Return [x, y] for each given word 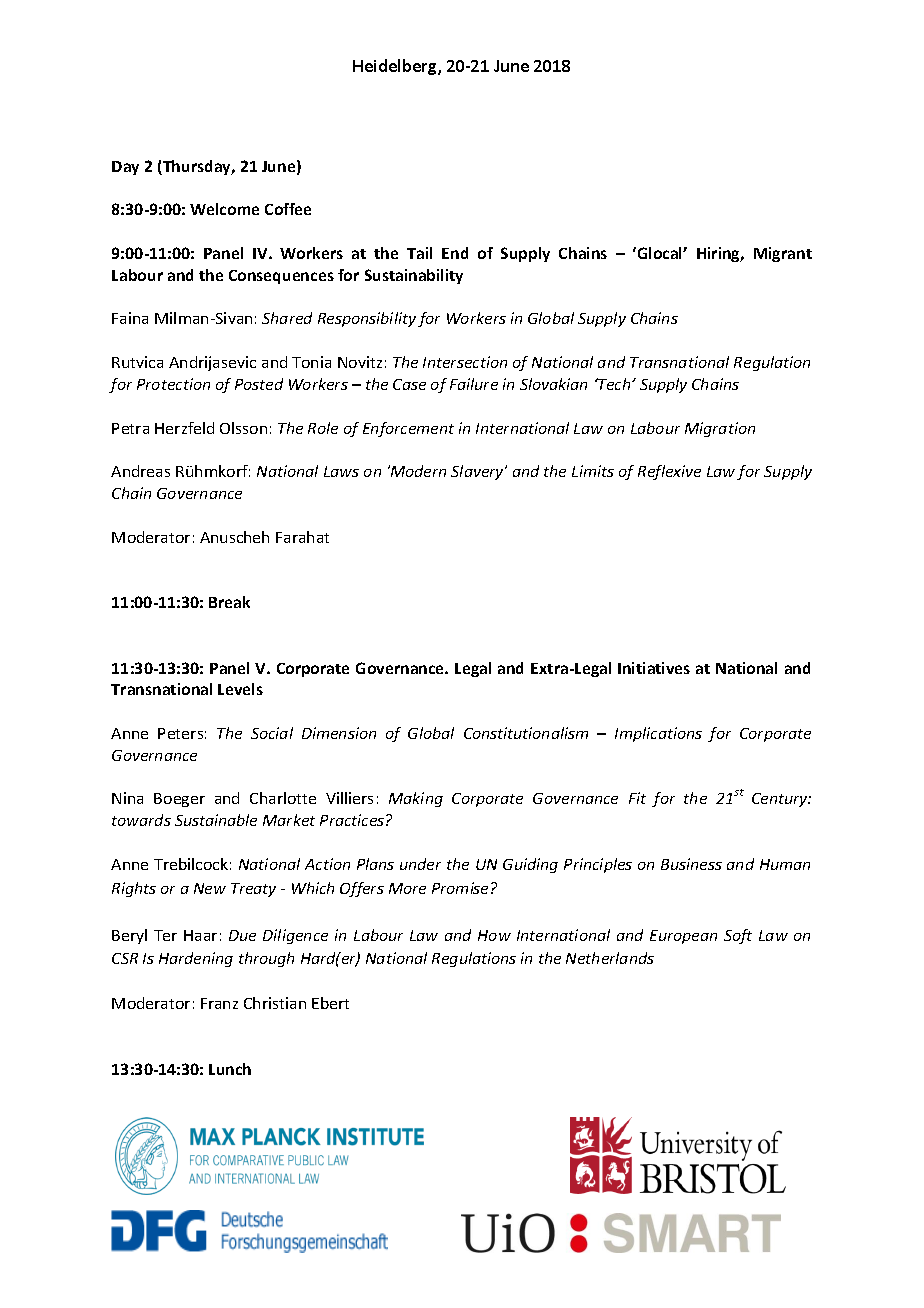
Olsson [243, 428]
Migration [720, 429]
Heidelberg [396, 67]
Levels [240, 689]
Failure [474, 384]
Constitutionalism [526, 733]
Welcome [224, 209]
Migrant [783, 254]
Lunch [230, 1069]
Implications [658, 734]
